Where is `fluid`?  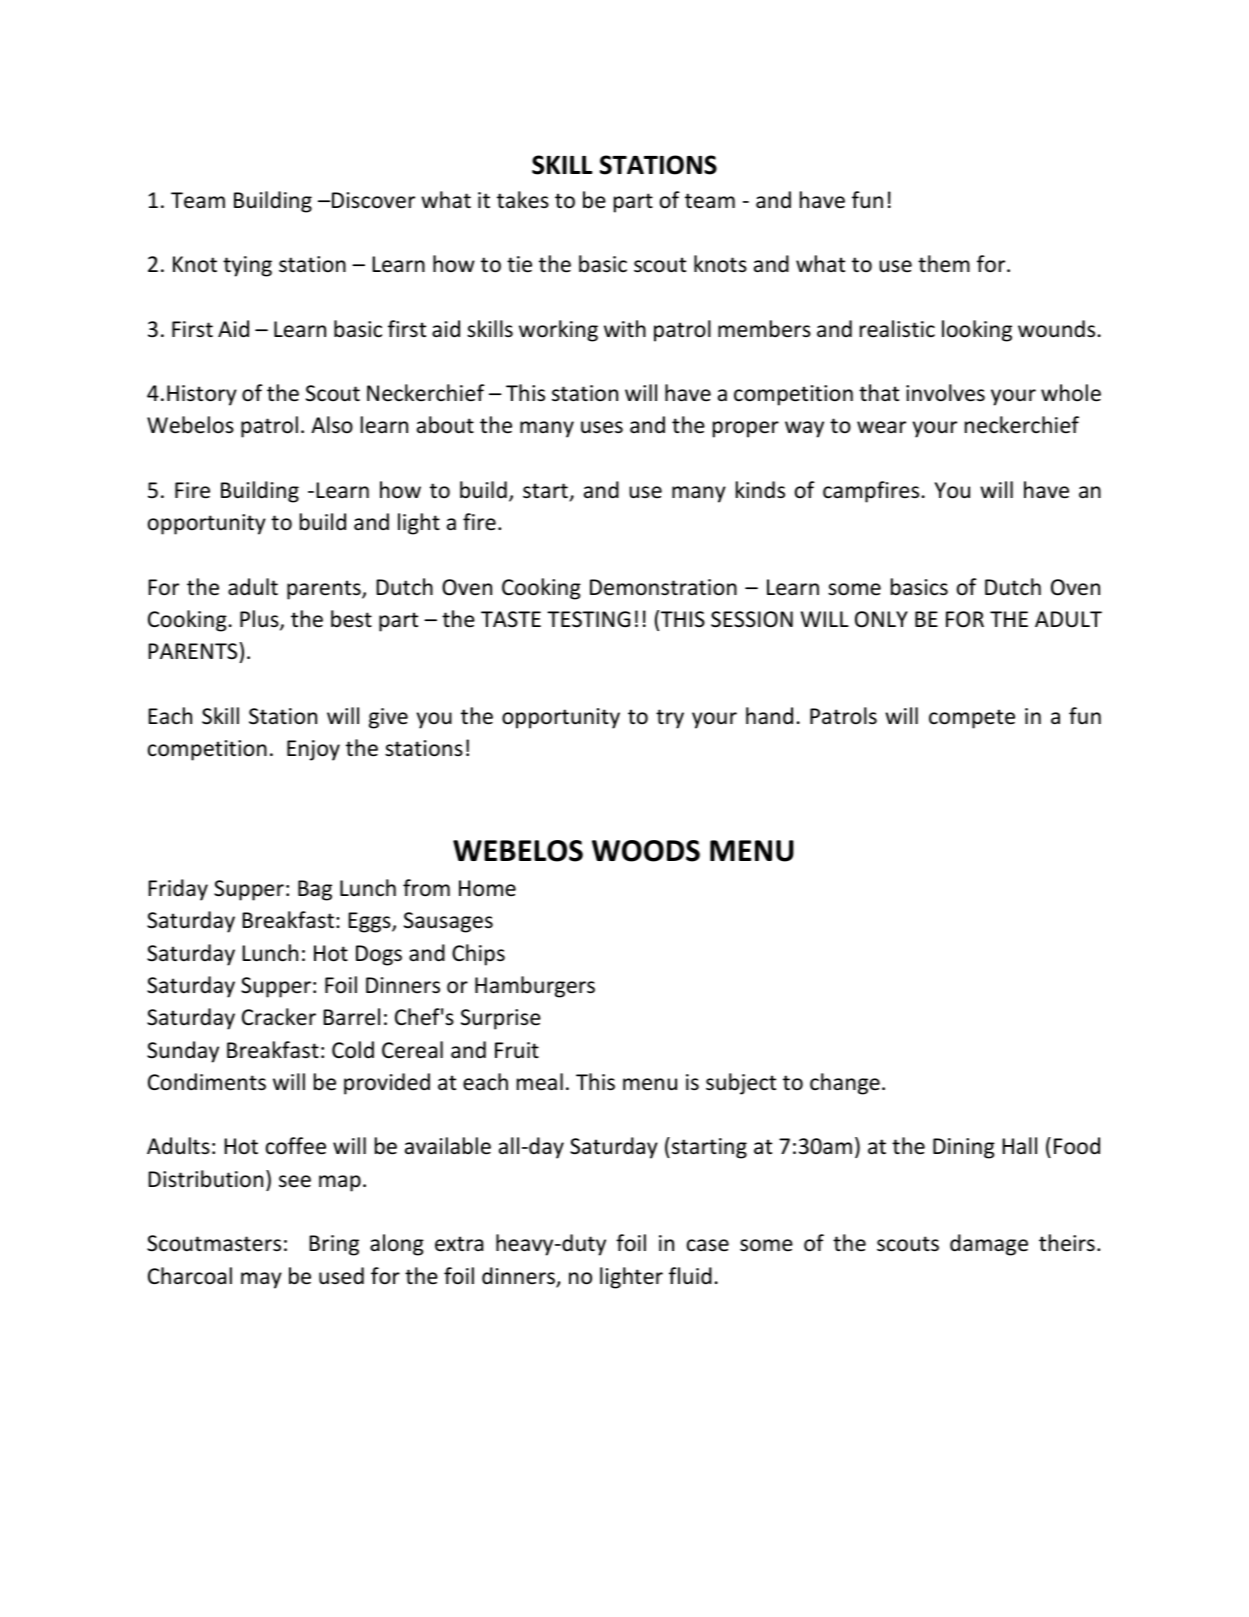 fluid is located at coordinates (690, 1276).
